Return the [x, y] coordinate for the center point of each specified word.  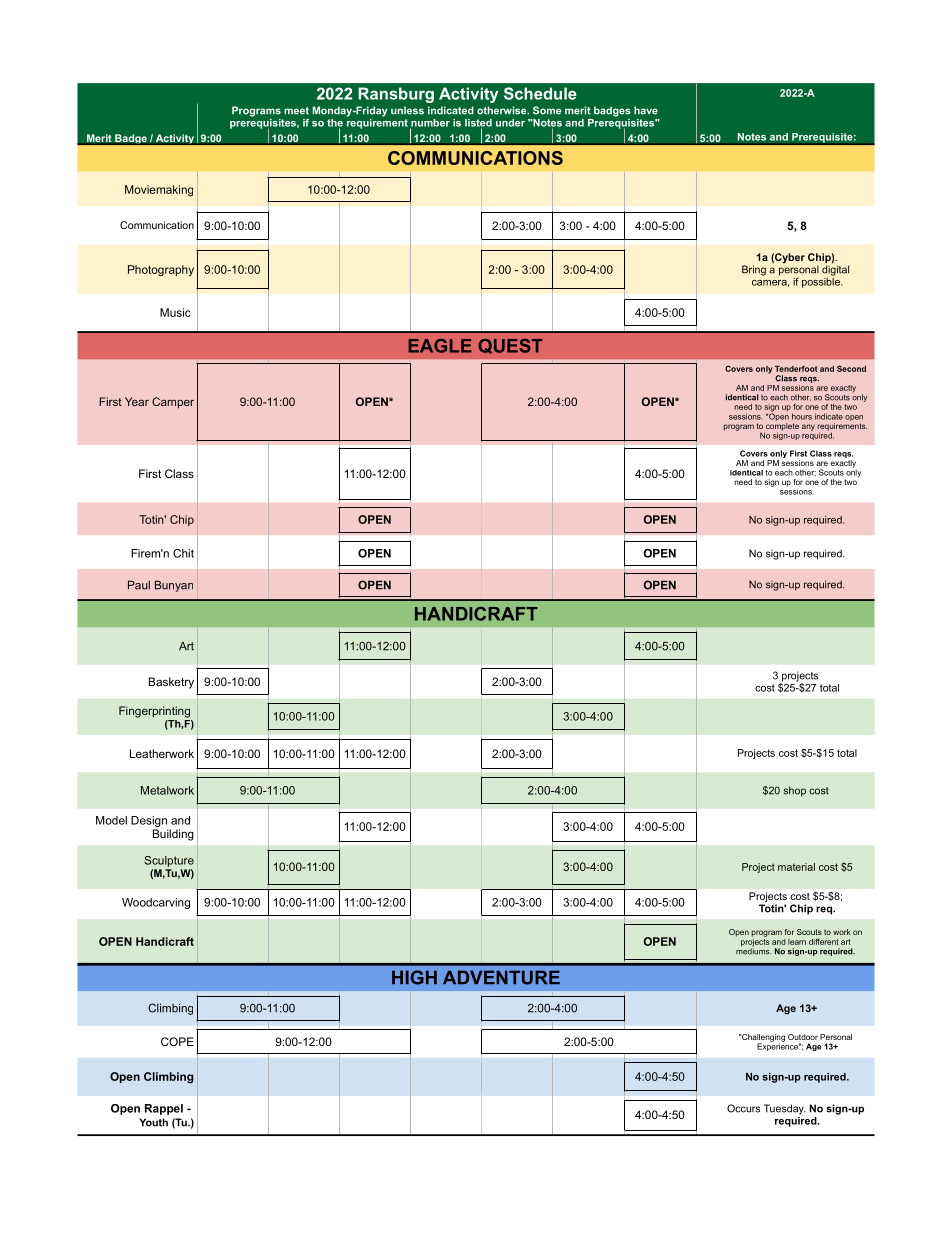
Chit [183, 553]
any [808, 427]
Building [173, 835]
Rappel [164, 1109]
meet [296, 111]
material [796, 867]
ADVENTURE [501, 977]
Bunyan [174, 586]
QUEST [510, 346]
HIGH [414, 977]
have [646, 110]
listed [478, 124]
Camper [173, 403]
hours [802, 416]
